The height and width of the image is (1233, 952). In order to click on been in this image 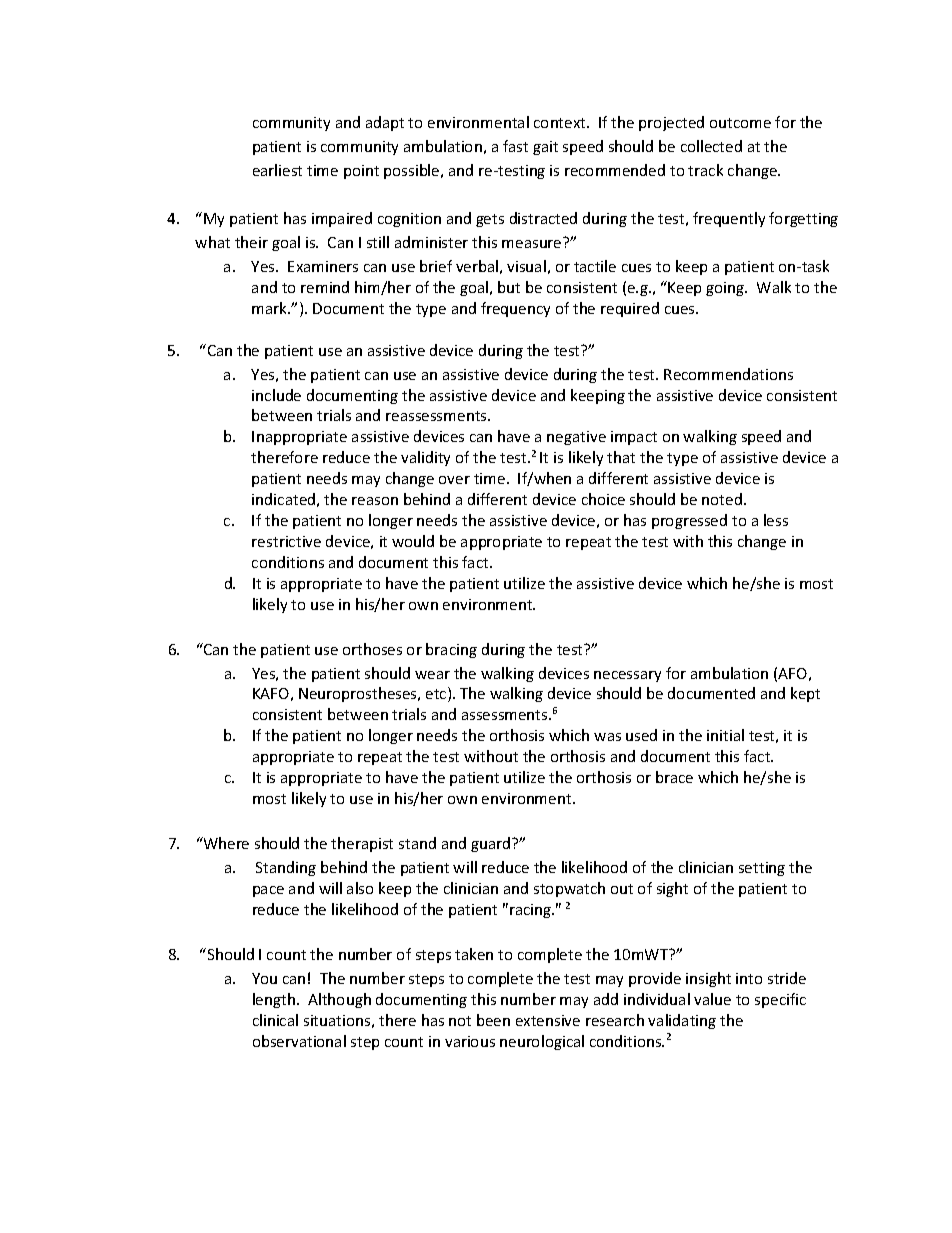, I will do `click(493, 1020)`.
